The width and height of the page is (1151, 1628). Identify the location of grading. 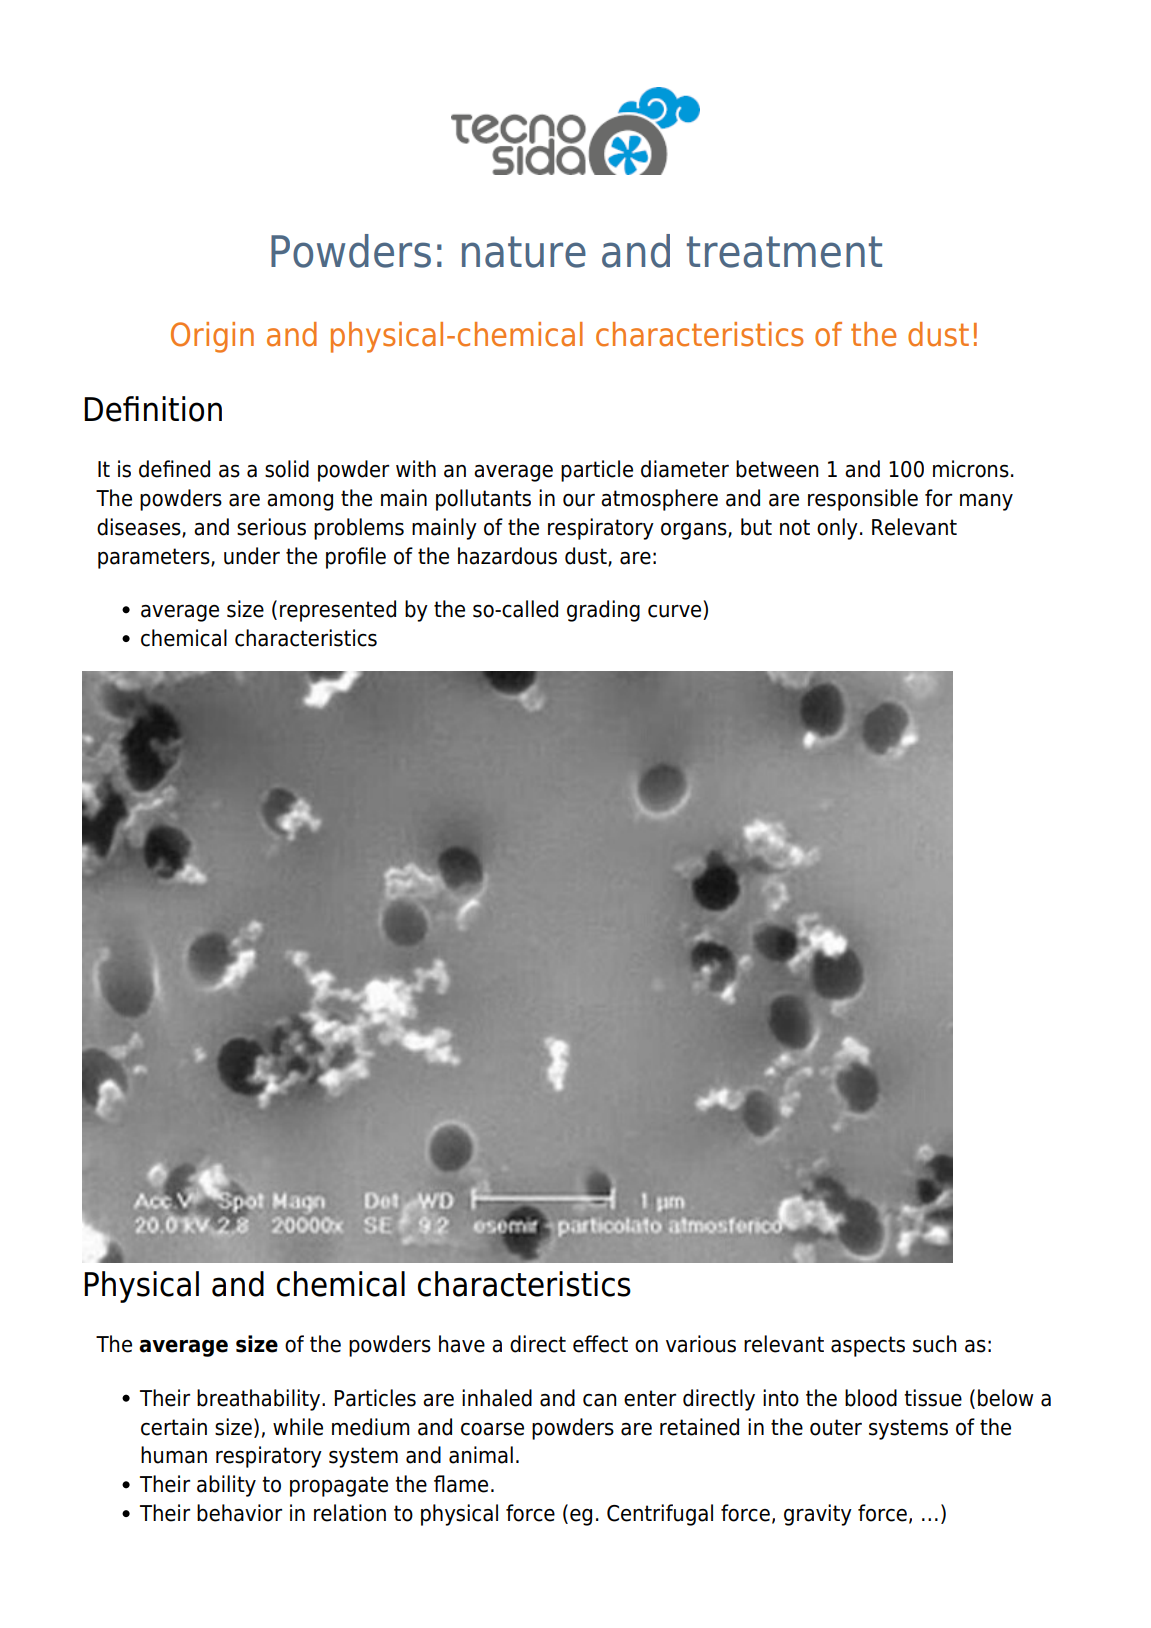
(603, 611).
